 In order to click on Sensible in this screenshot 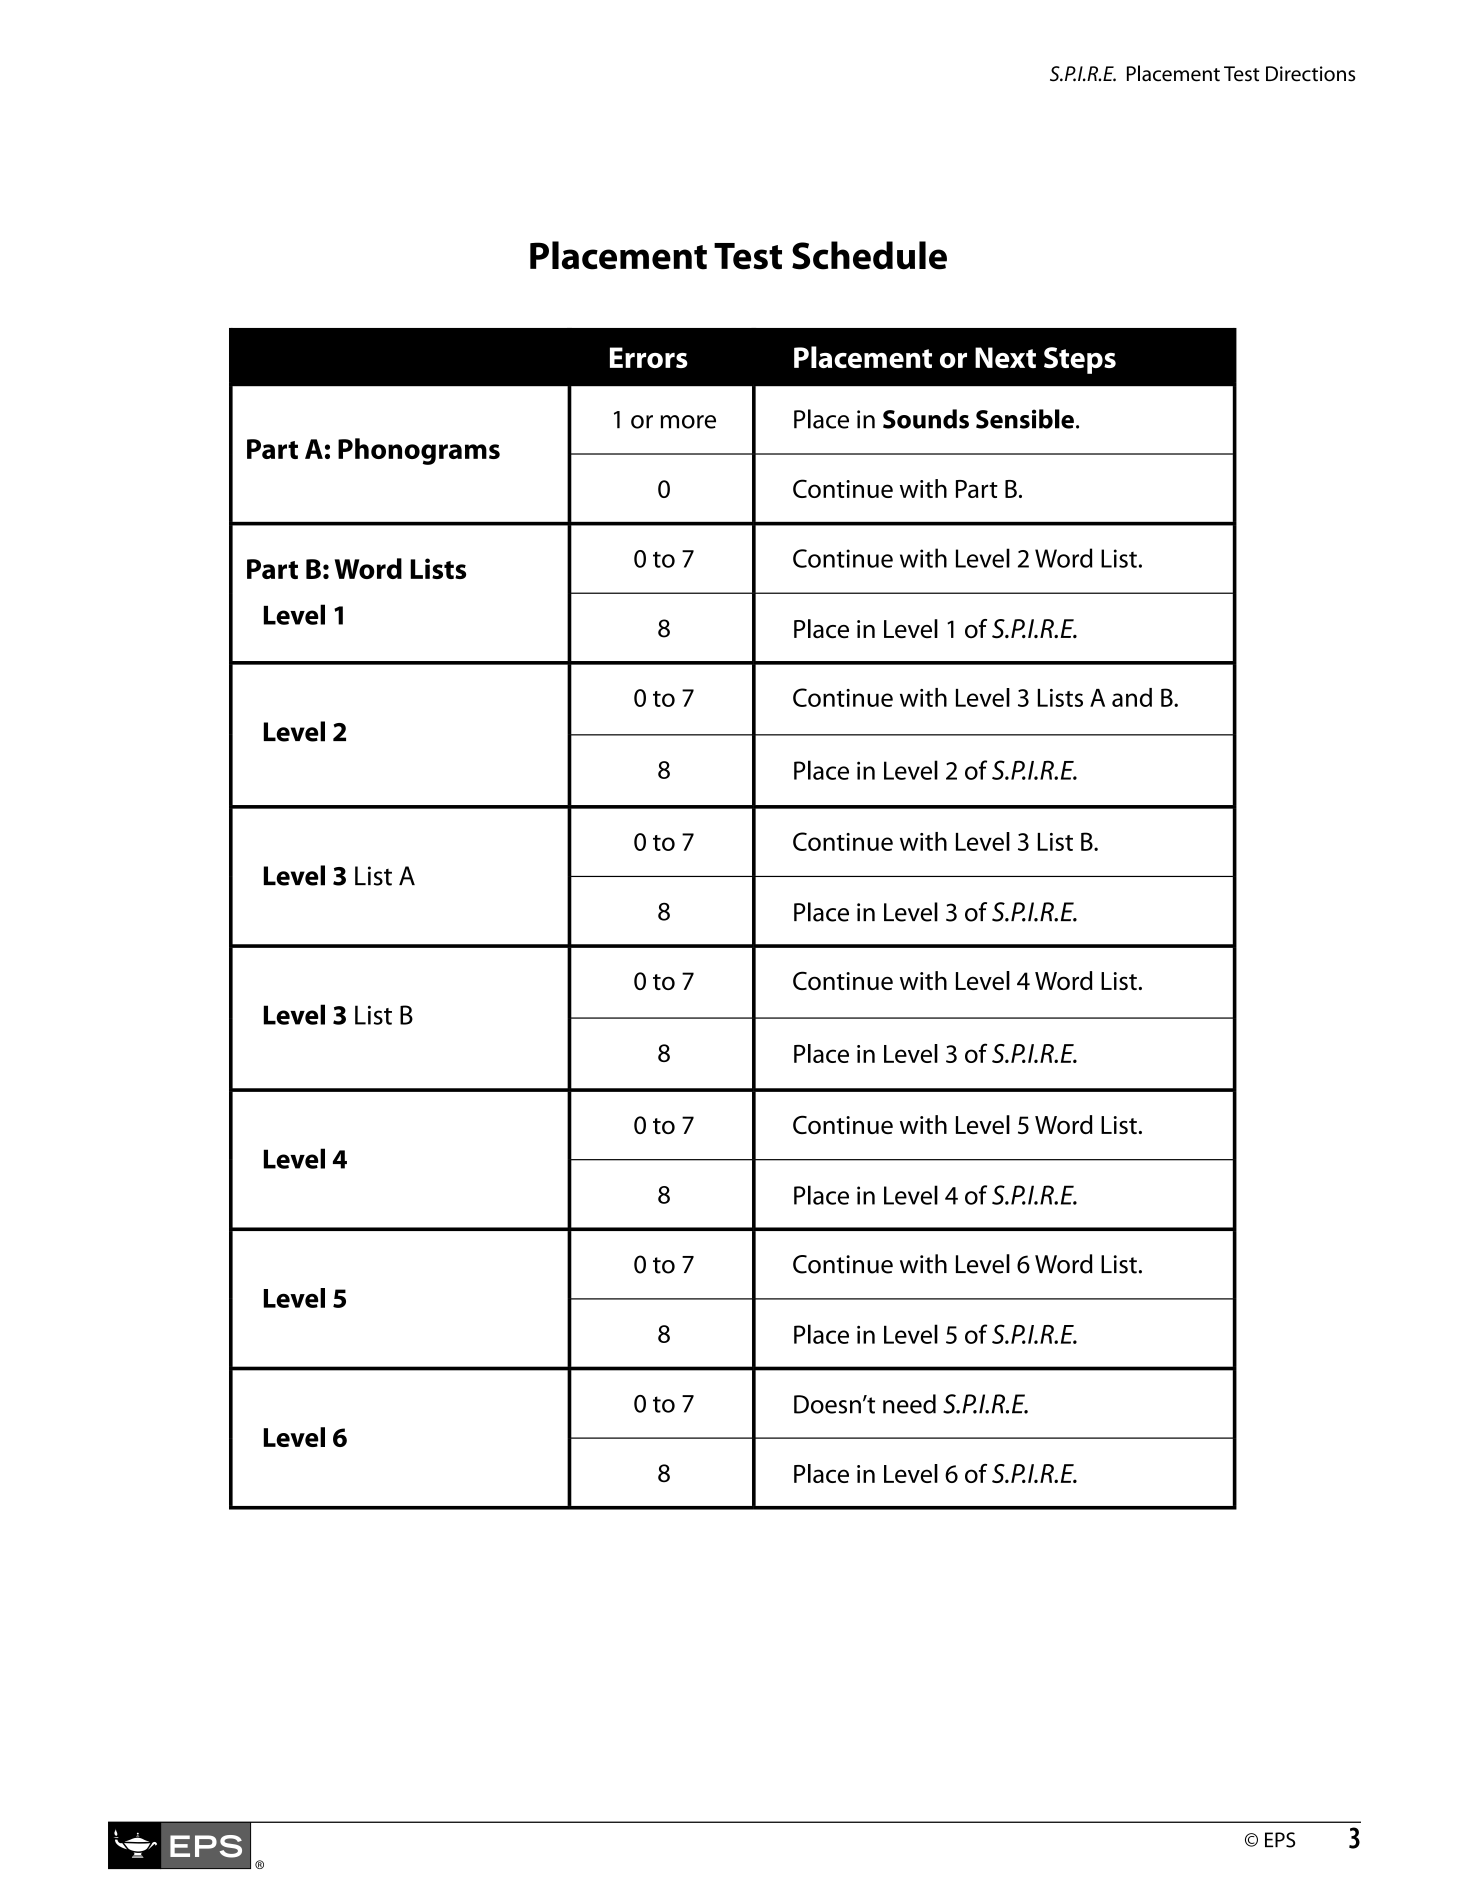, I will do `click(1025, 419)`.
